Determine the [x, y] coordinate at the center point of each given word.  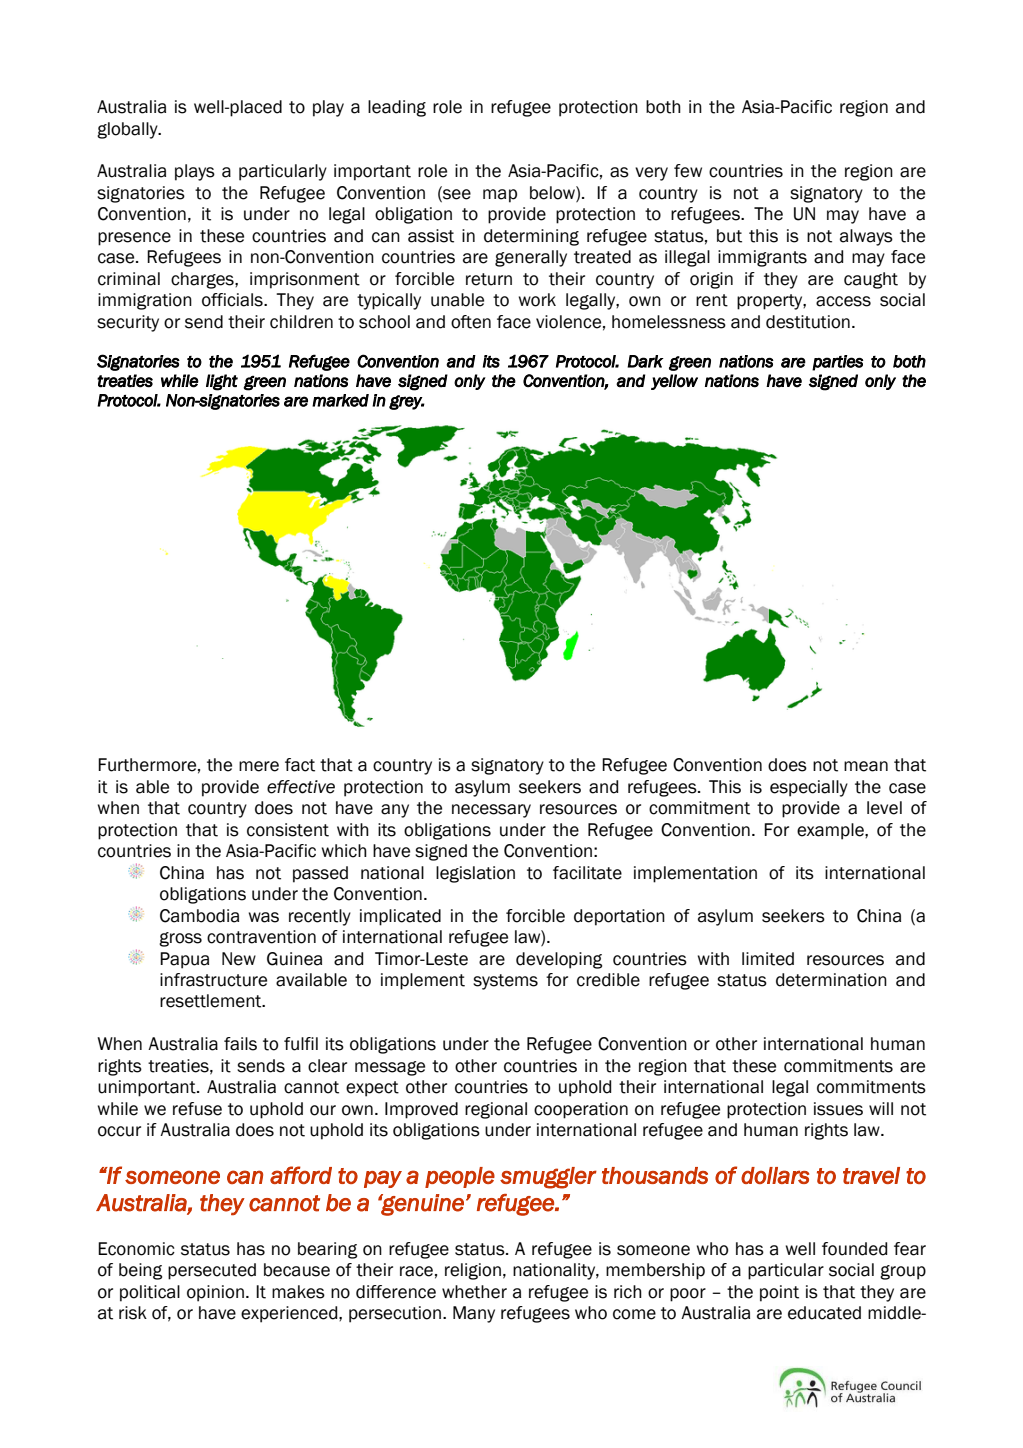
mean [866, 766]
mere [259, 766]
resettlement [212, 1001]
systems [505, 982]
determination [831, 980]
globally [128, 130]
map [500, 196]
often [471, 322]
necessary [491, 811]
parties [837, 363]
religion [473, 1271]
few [688, 171]
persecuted [212, 1271]
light [222, 382]
